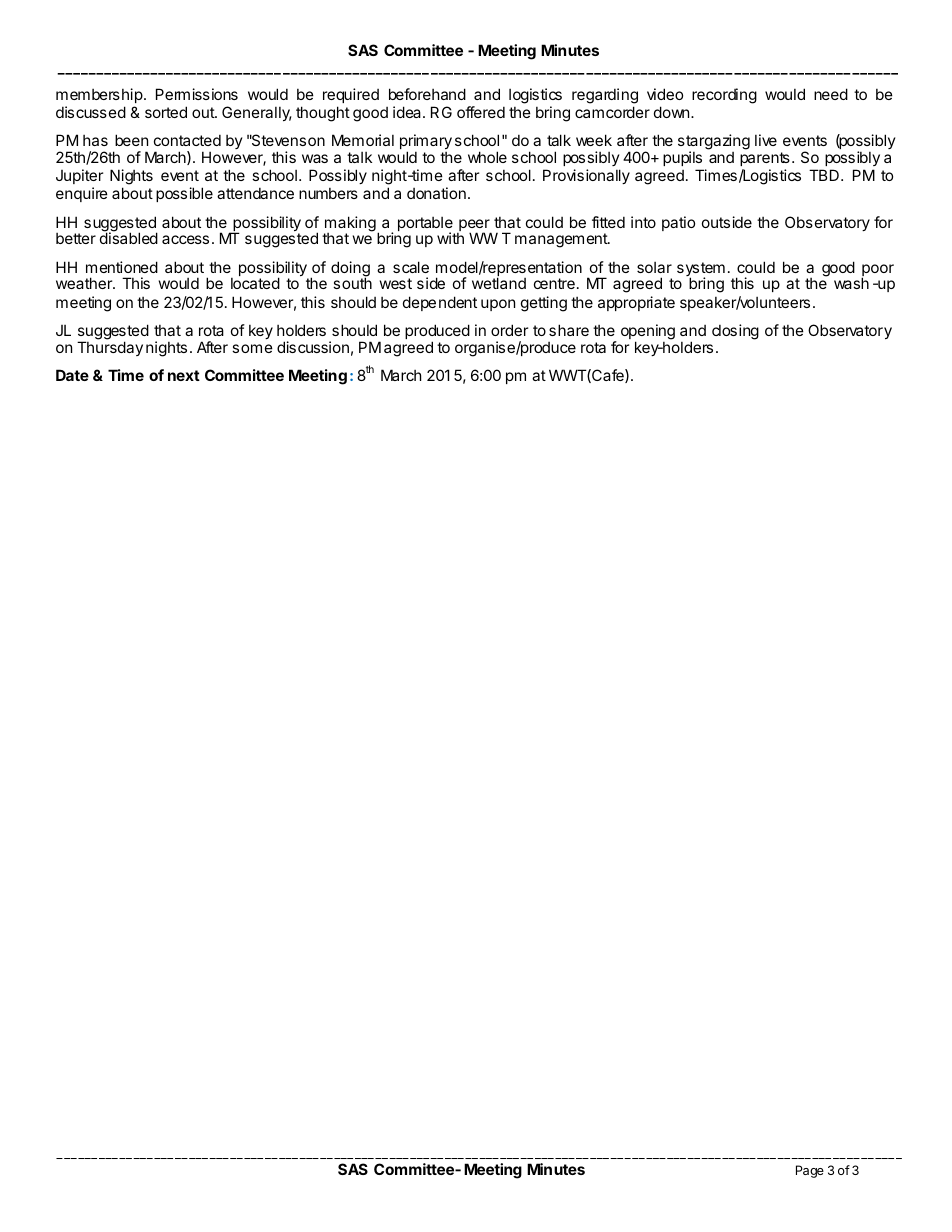 This screenshot has height=1232, width=952. What do you see at coordinates (481, 112) in the screenshot?
I see `offered` at bounding box center [481, 112].
